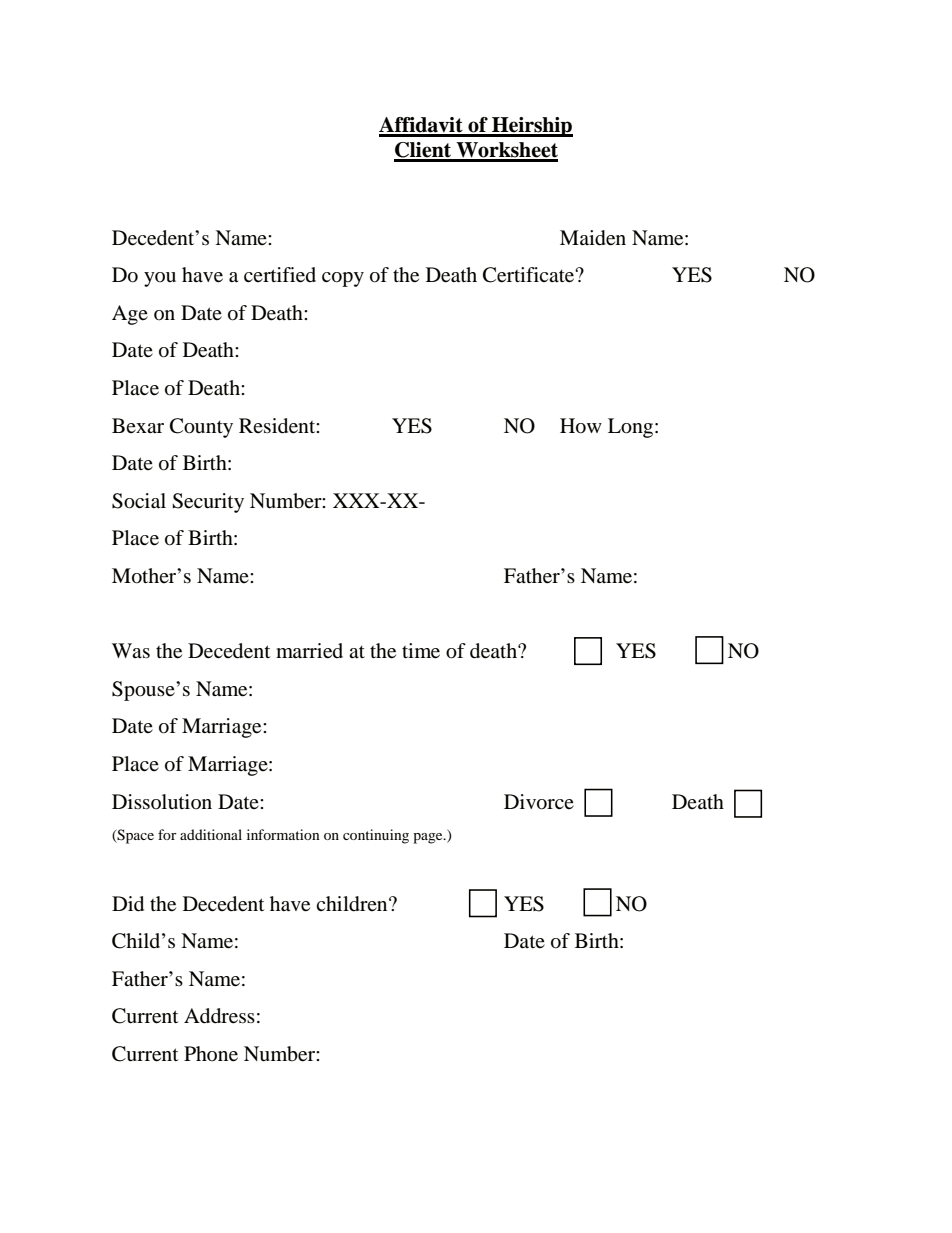 The image size is (952, 1233). What do you see at coordinates (343, 279) in the document?
I see `copy` at bounding box center [343, 279].
